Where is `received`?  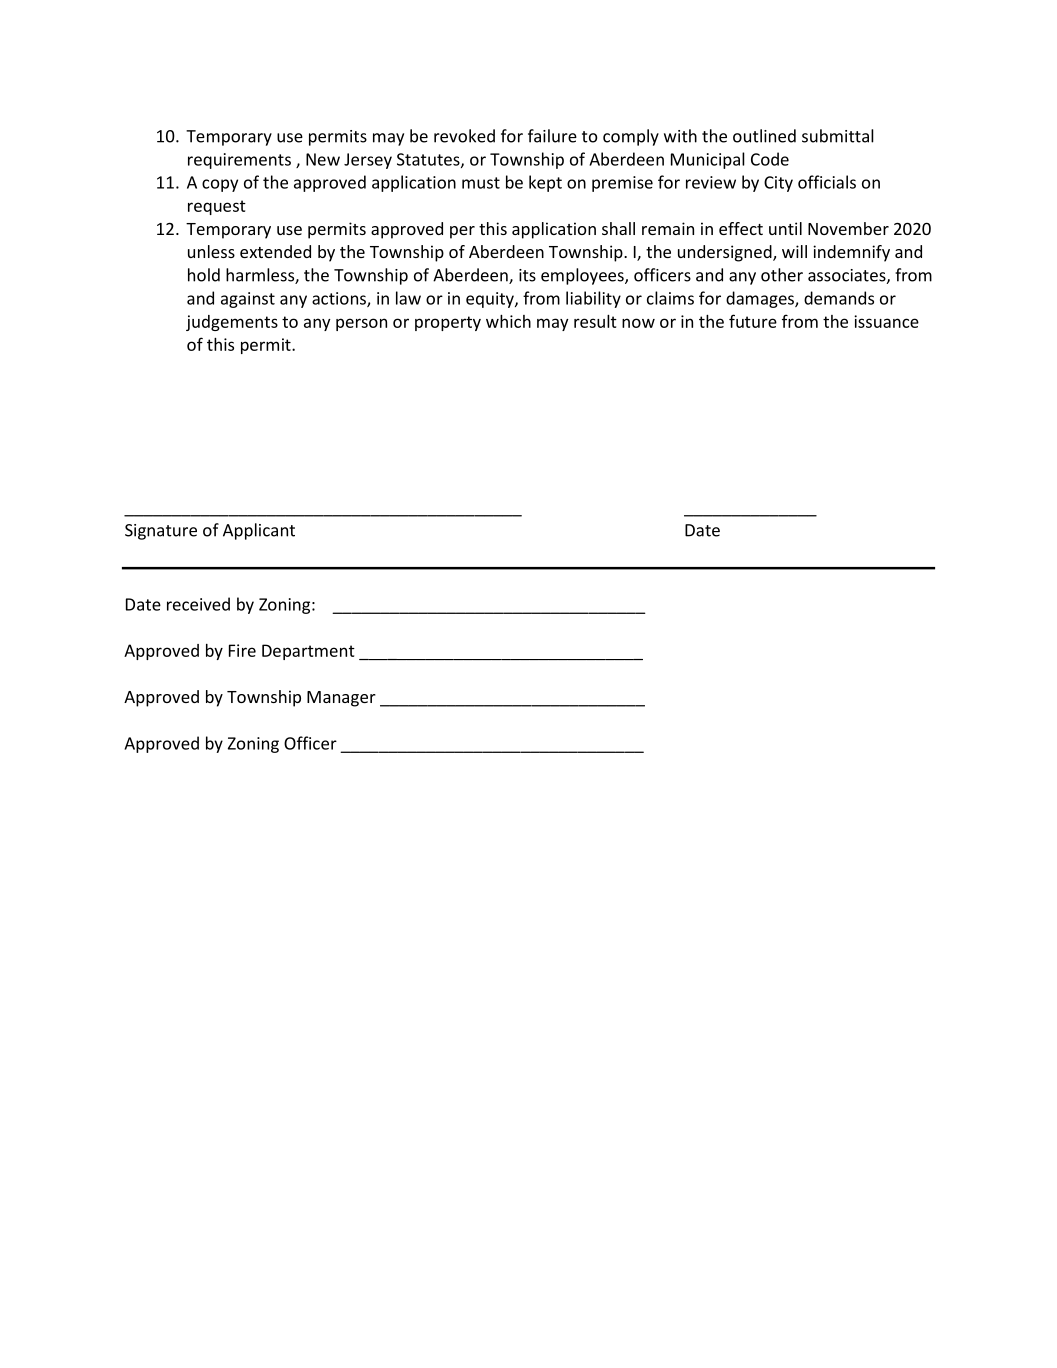 received is located at coordinates (198, 604).
